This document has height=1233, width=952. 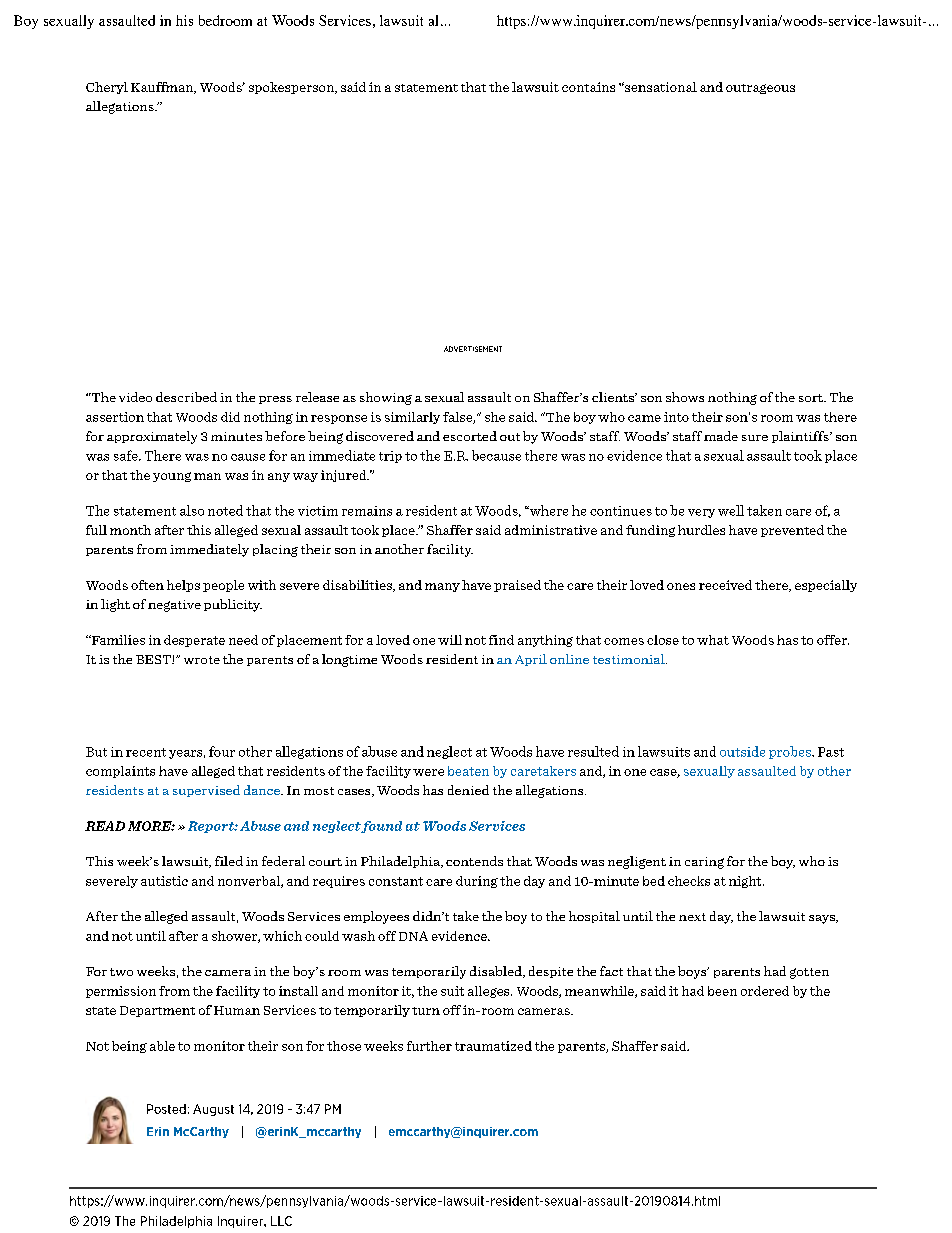 What do you see at coordinates (746, 882) in the document?
I see `night` at bounding box center [746, 882].
